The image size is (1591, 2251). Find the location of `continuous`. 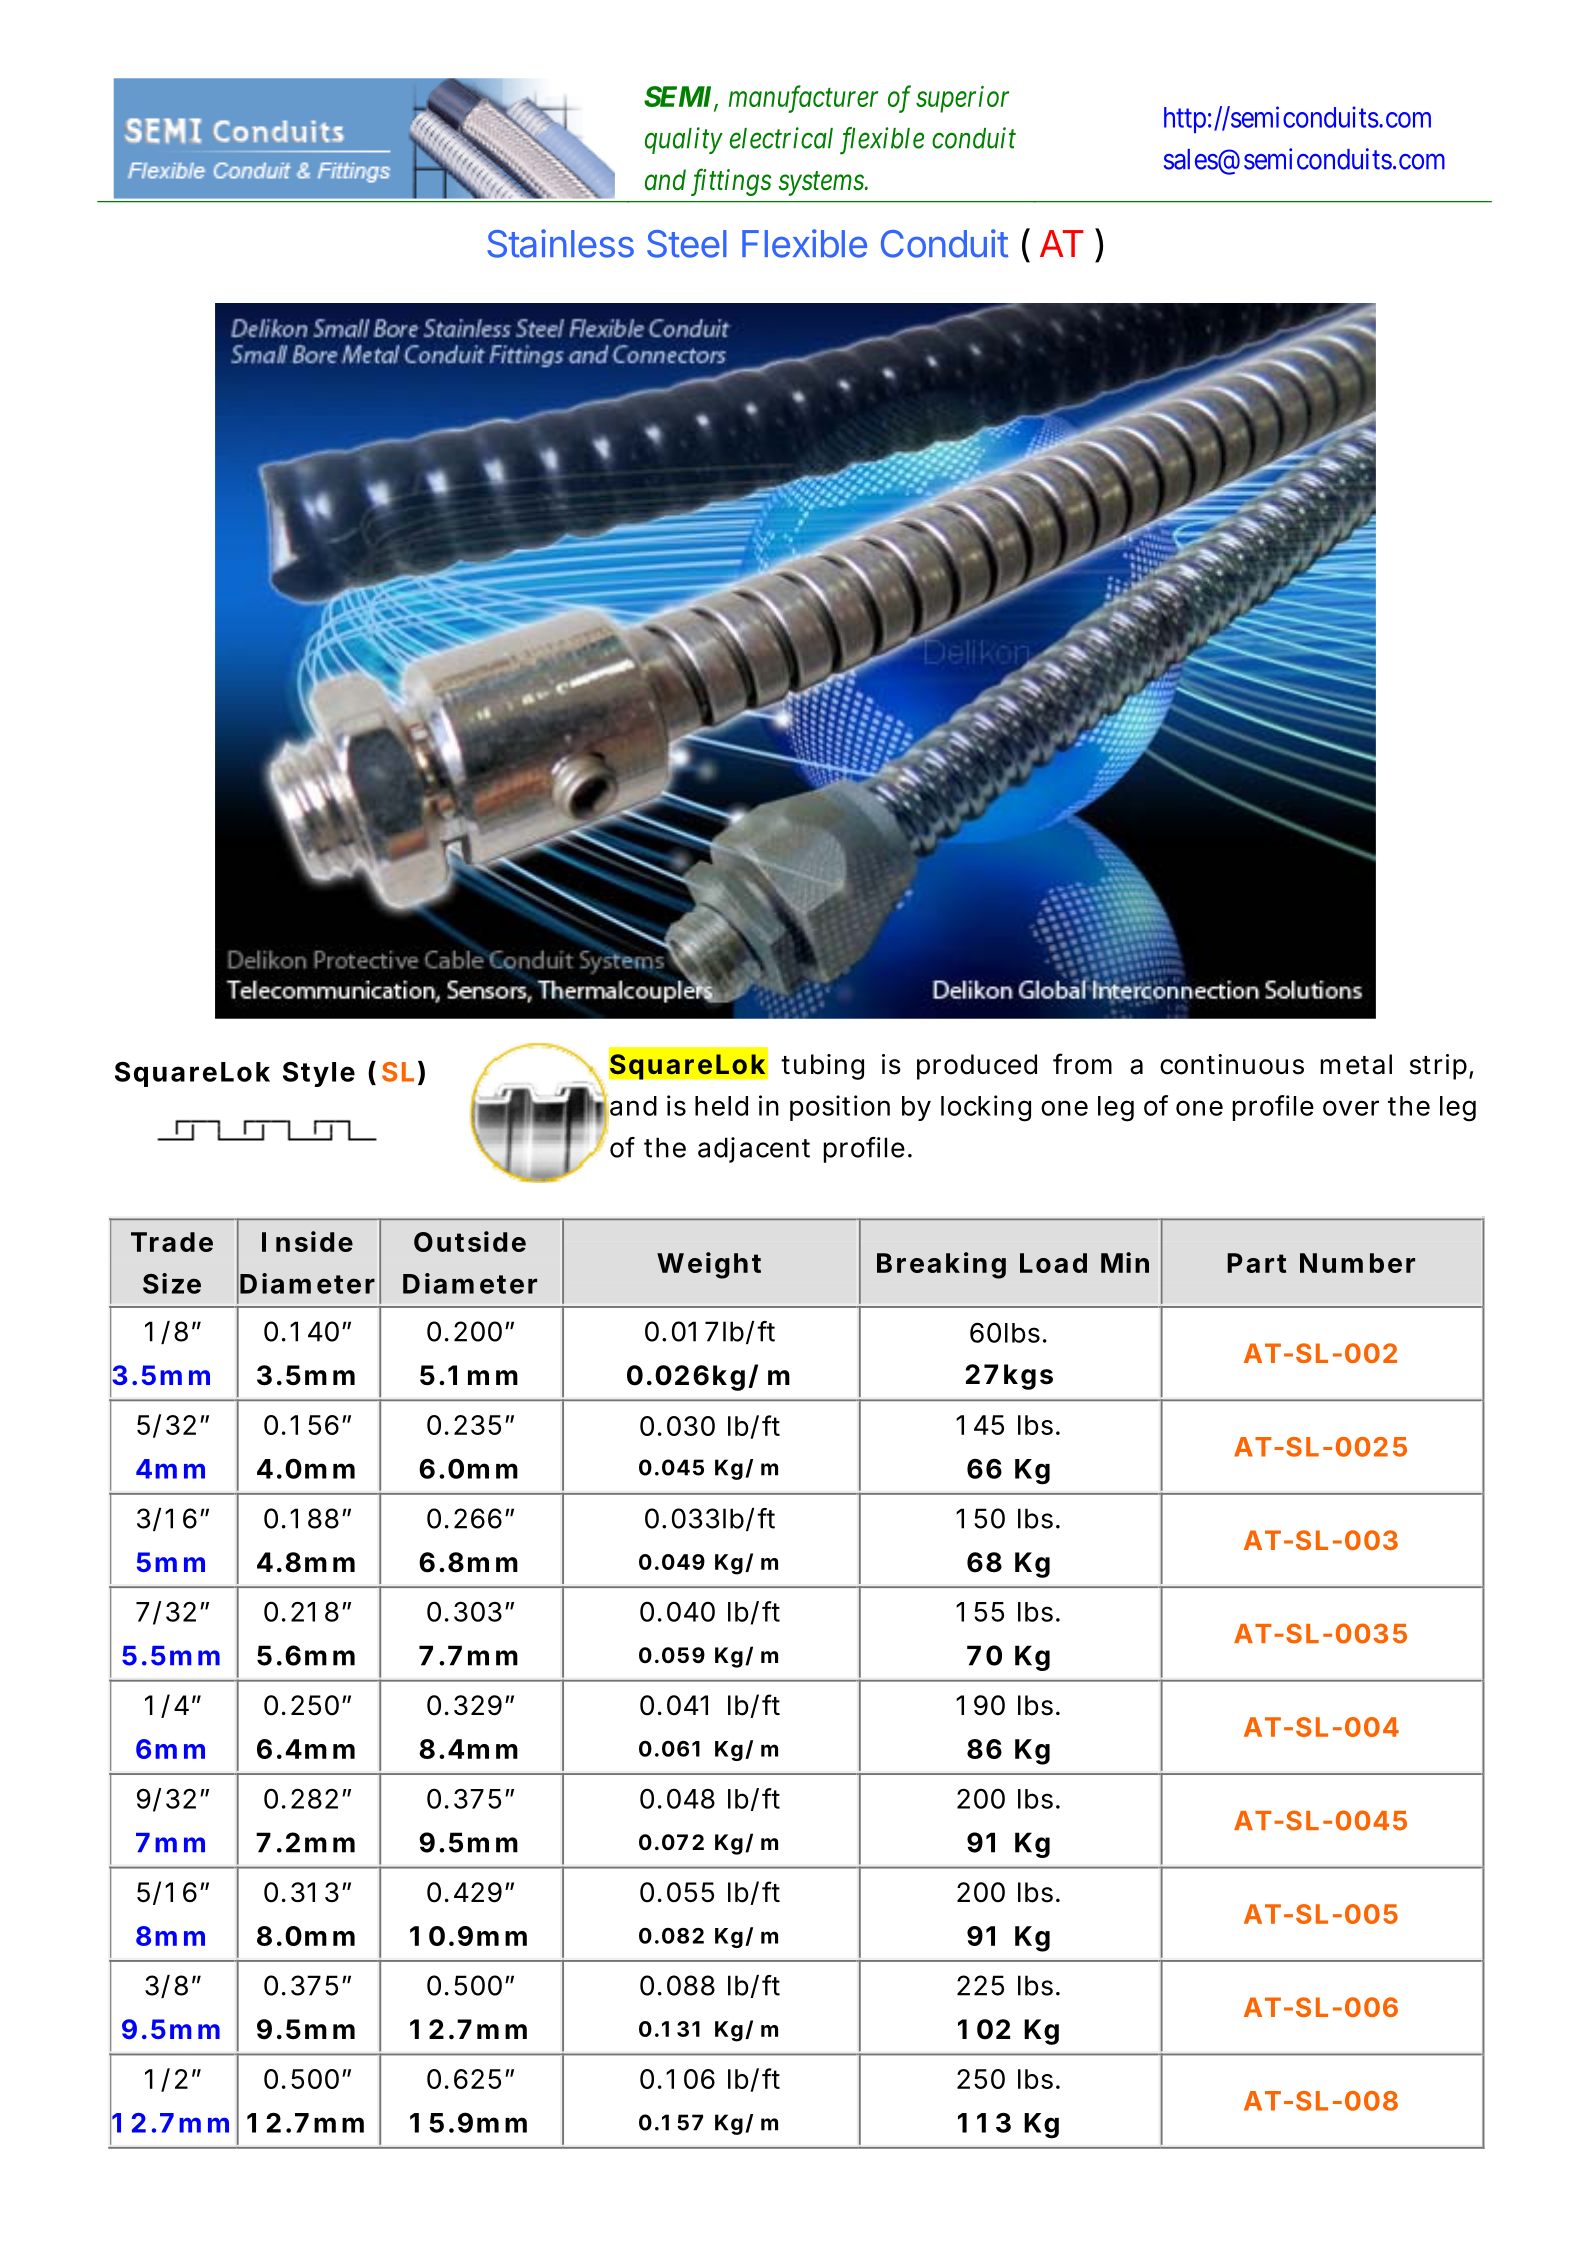

continuous is located at coordinates (1232, 1064).
